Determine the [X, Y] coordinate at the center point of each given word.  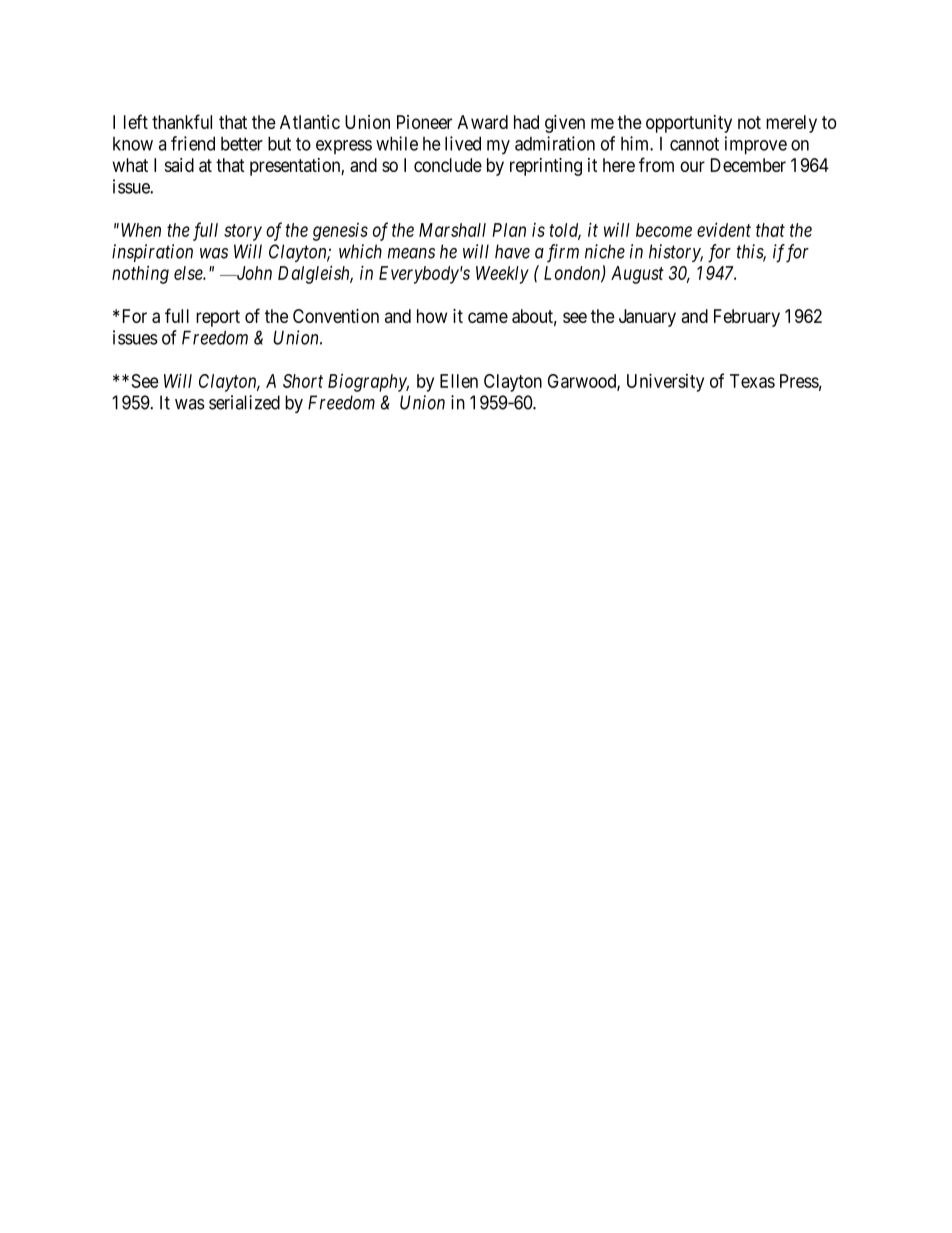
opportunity [689, 124]
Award [482, 122]
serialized [244, 402]
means [411, 253]
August [637, 275]
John [253, 273]
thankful [182, 121]
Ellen [459, 381]
